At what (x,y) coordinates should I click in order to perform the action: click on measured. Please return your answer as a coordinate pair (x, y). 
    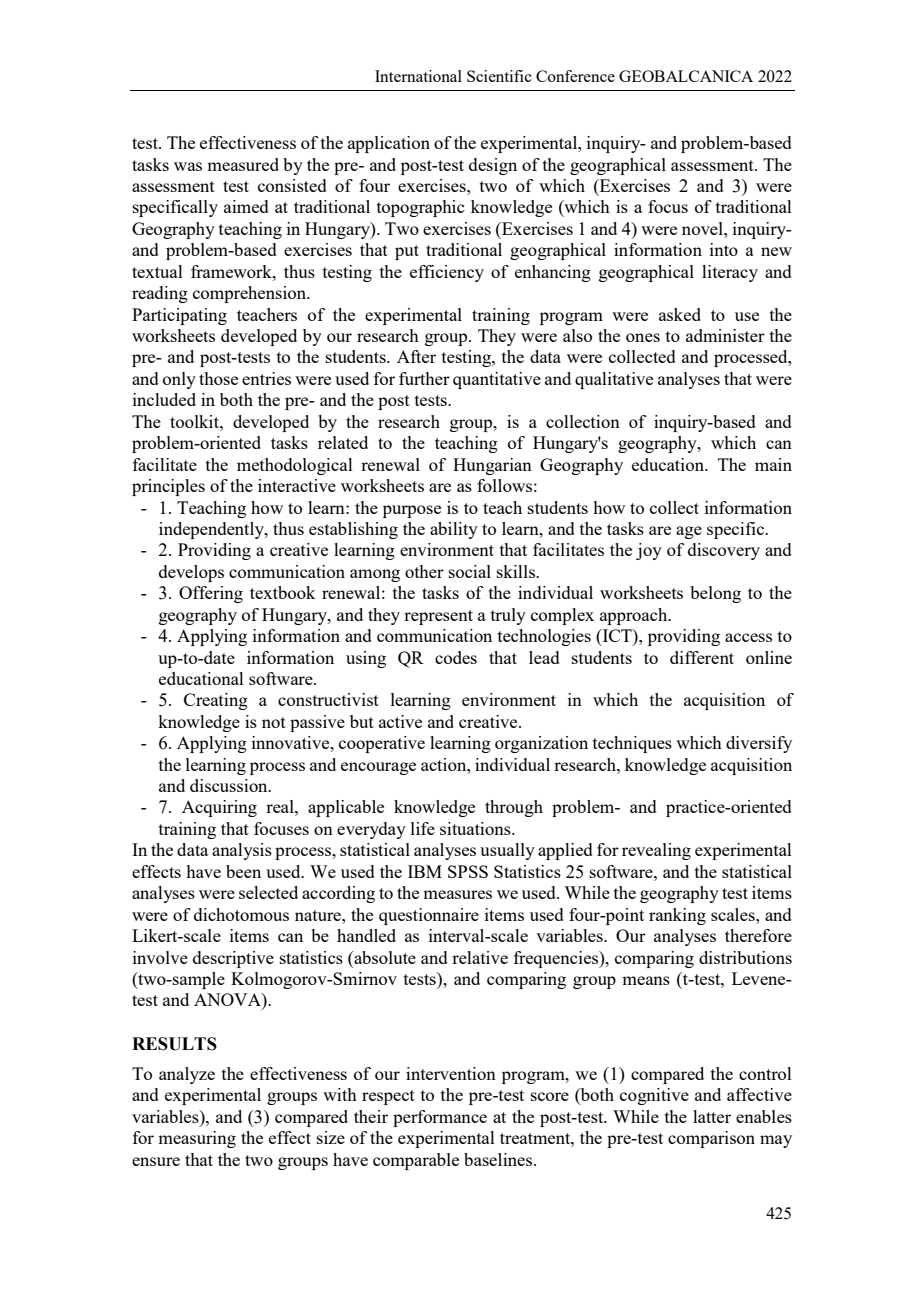
    Looking at the image, I should click on (243, 164).
